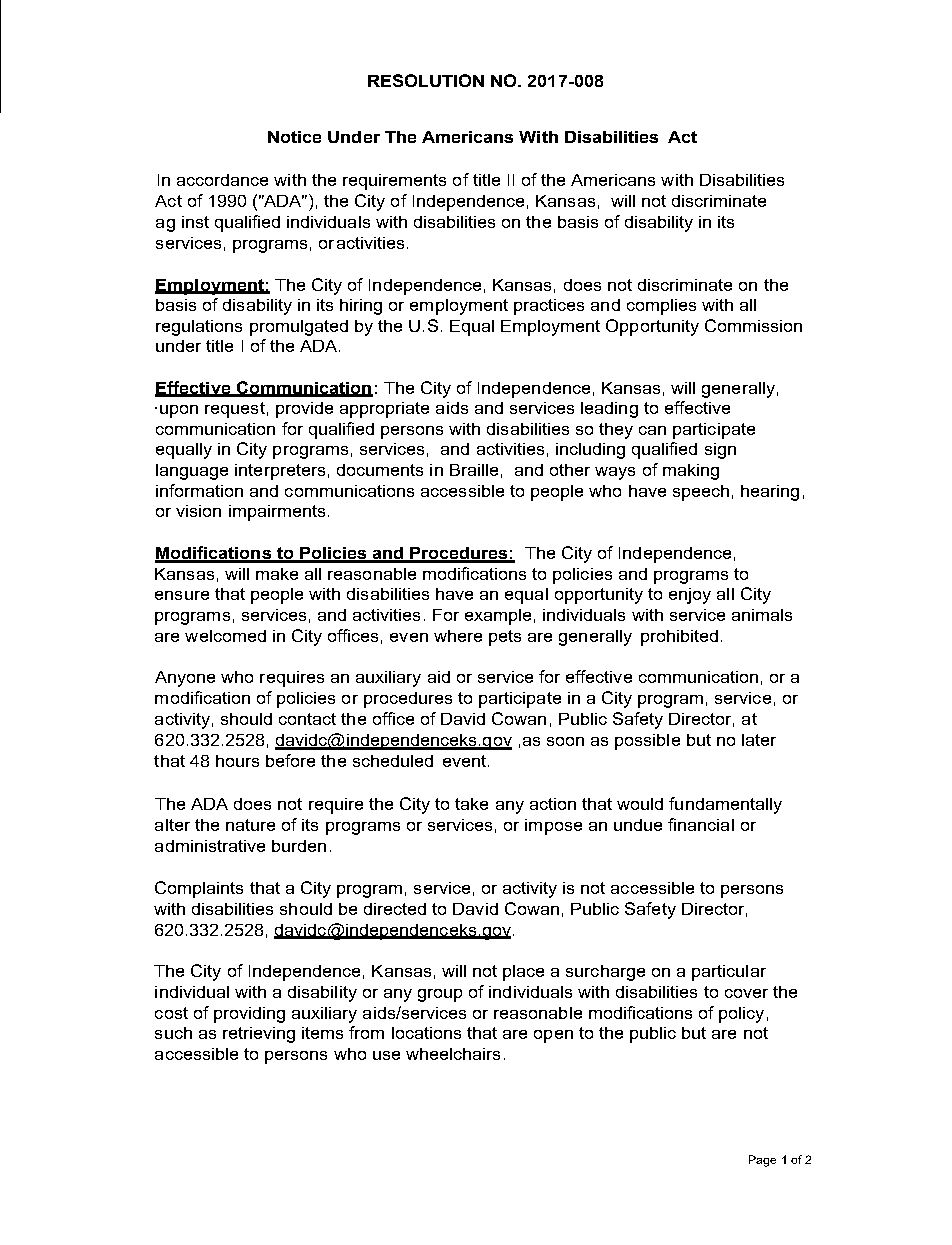 This image has height=1245, width=952. Describe the element at coordinates (762, 1161) in the image. I see `Page` at that location.
